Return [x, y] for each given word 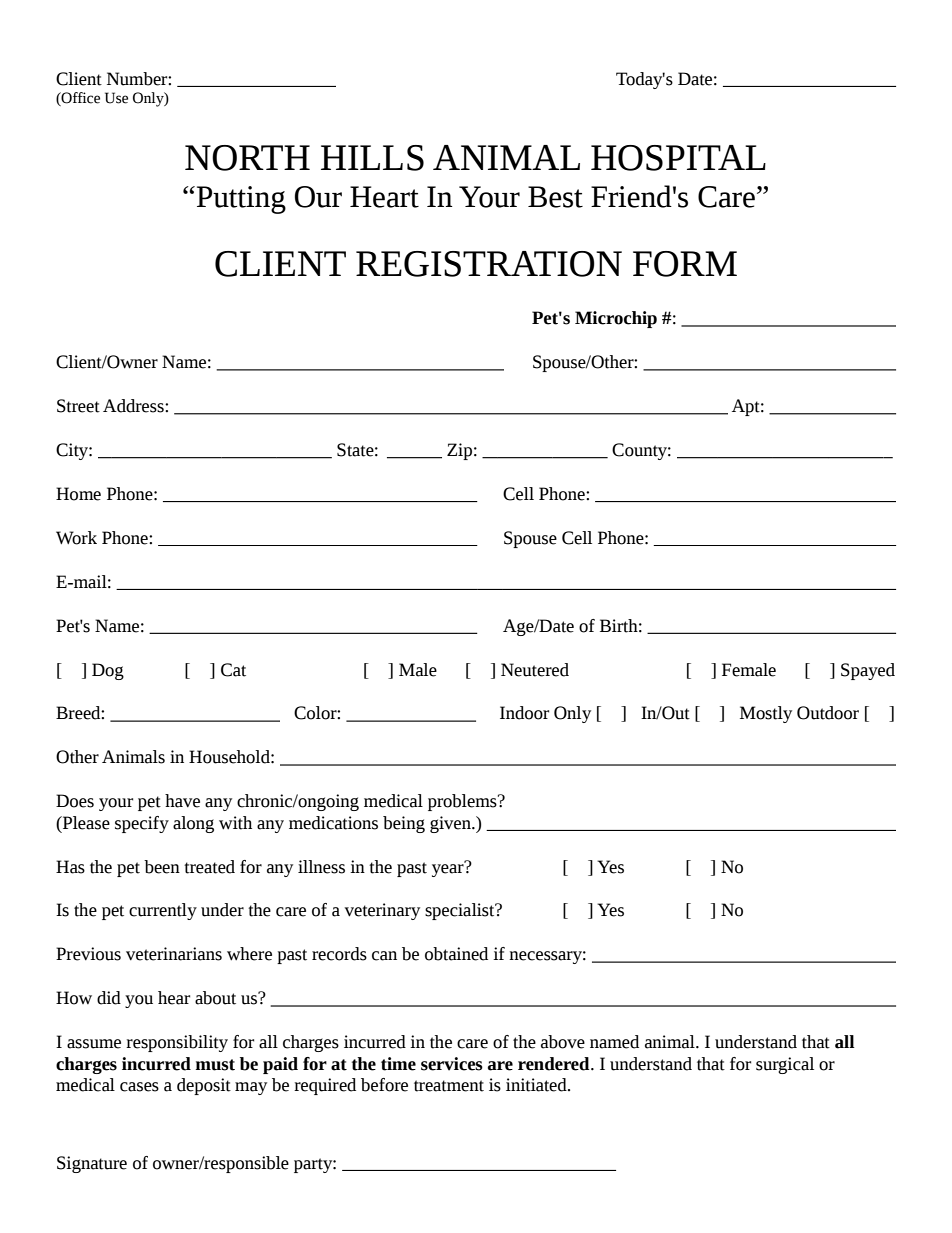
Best [555, 197]
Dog [108, 671]
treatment [449, 1086]
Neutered [535, 670]
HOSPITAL [678, 158]
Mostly [766, 714]
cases [139, 1087]
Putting [241, 200]
